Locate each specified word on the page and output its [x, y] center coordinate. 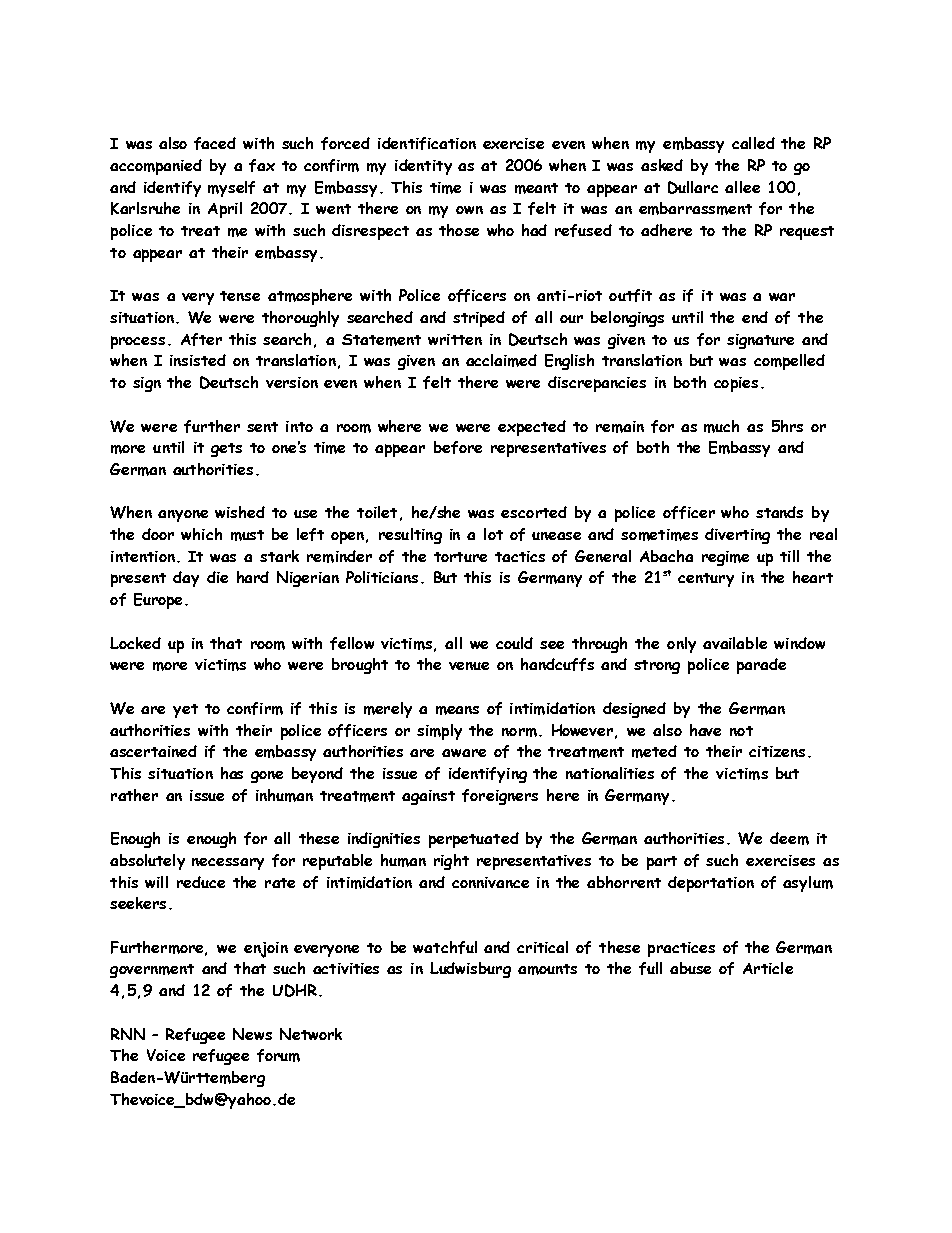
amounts [547, 969]
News [252, 1034]
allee [742, 187]
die [217, 577]
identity [423, 167]
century [706, 580]
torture [460, 557]
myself [231, 189]
